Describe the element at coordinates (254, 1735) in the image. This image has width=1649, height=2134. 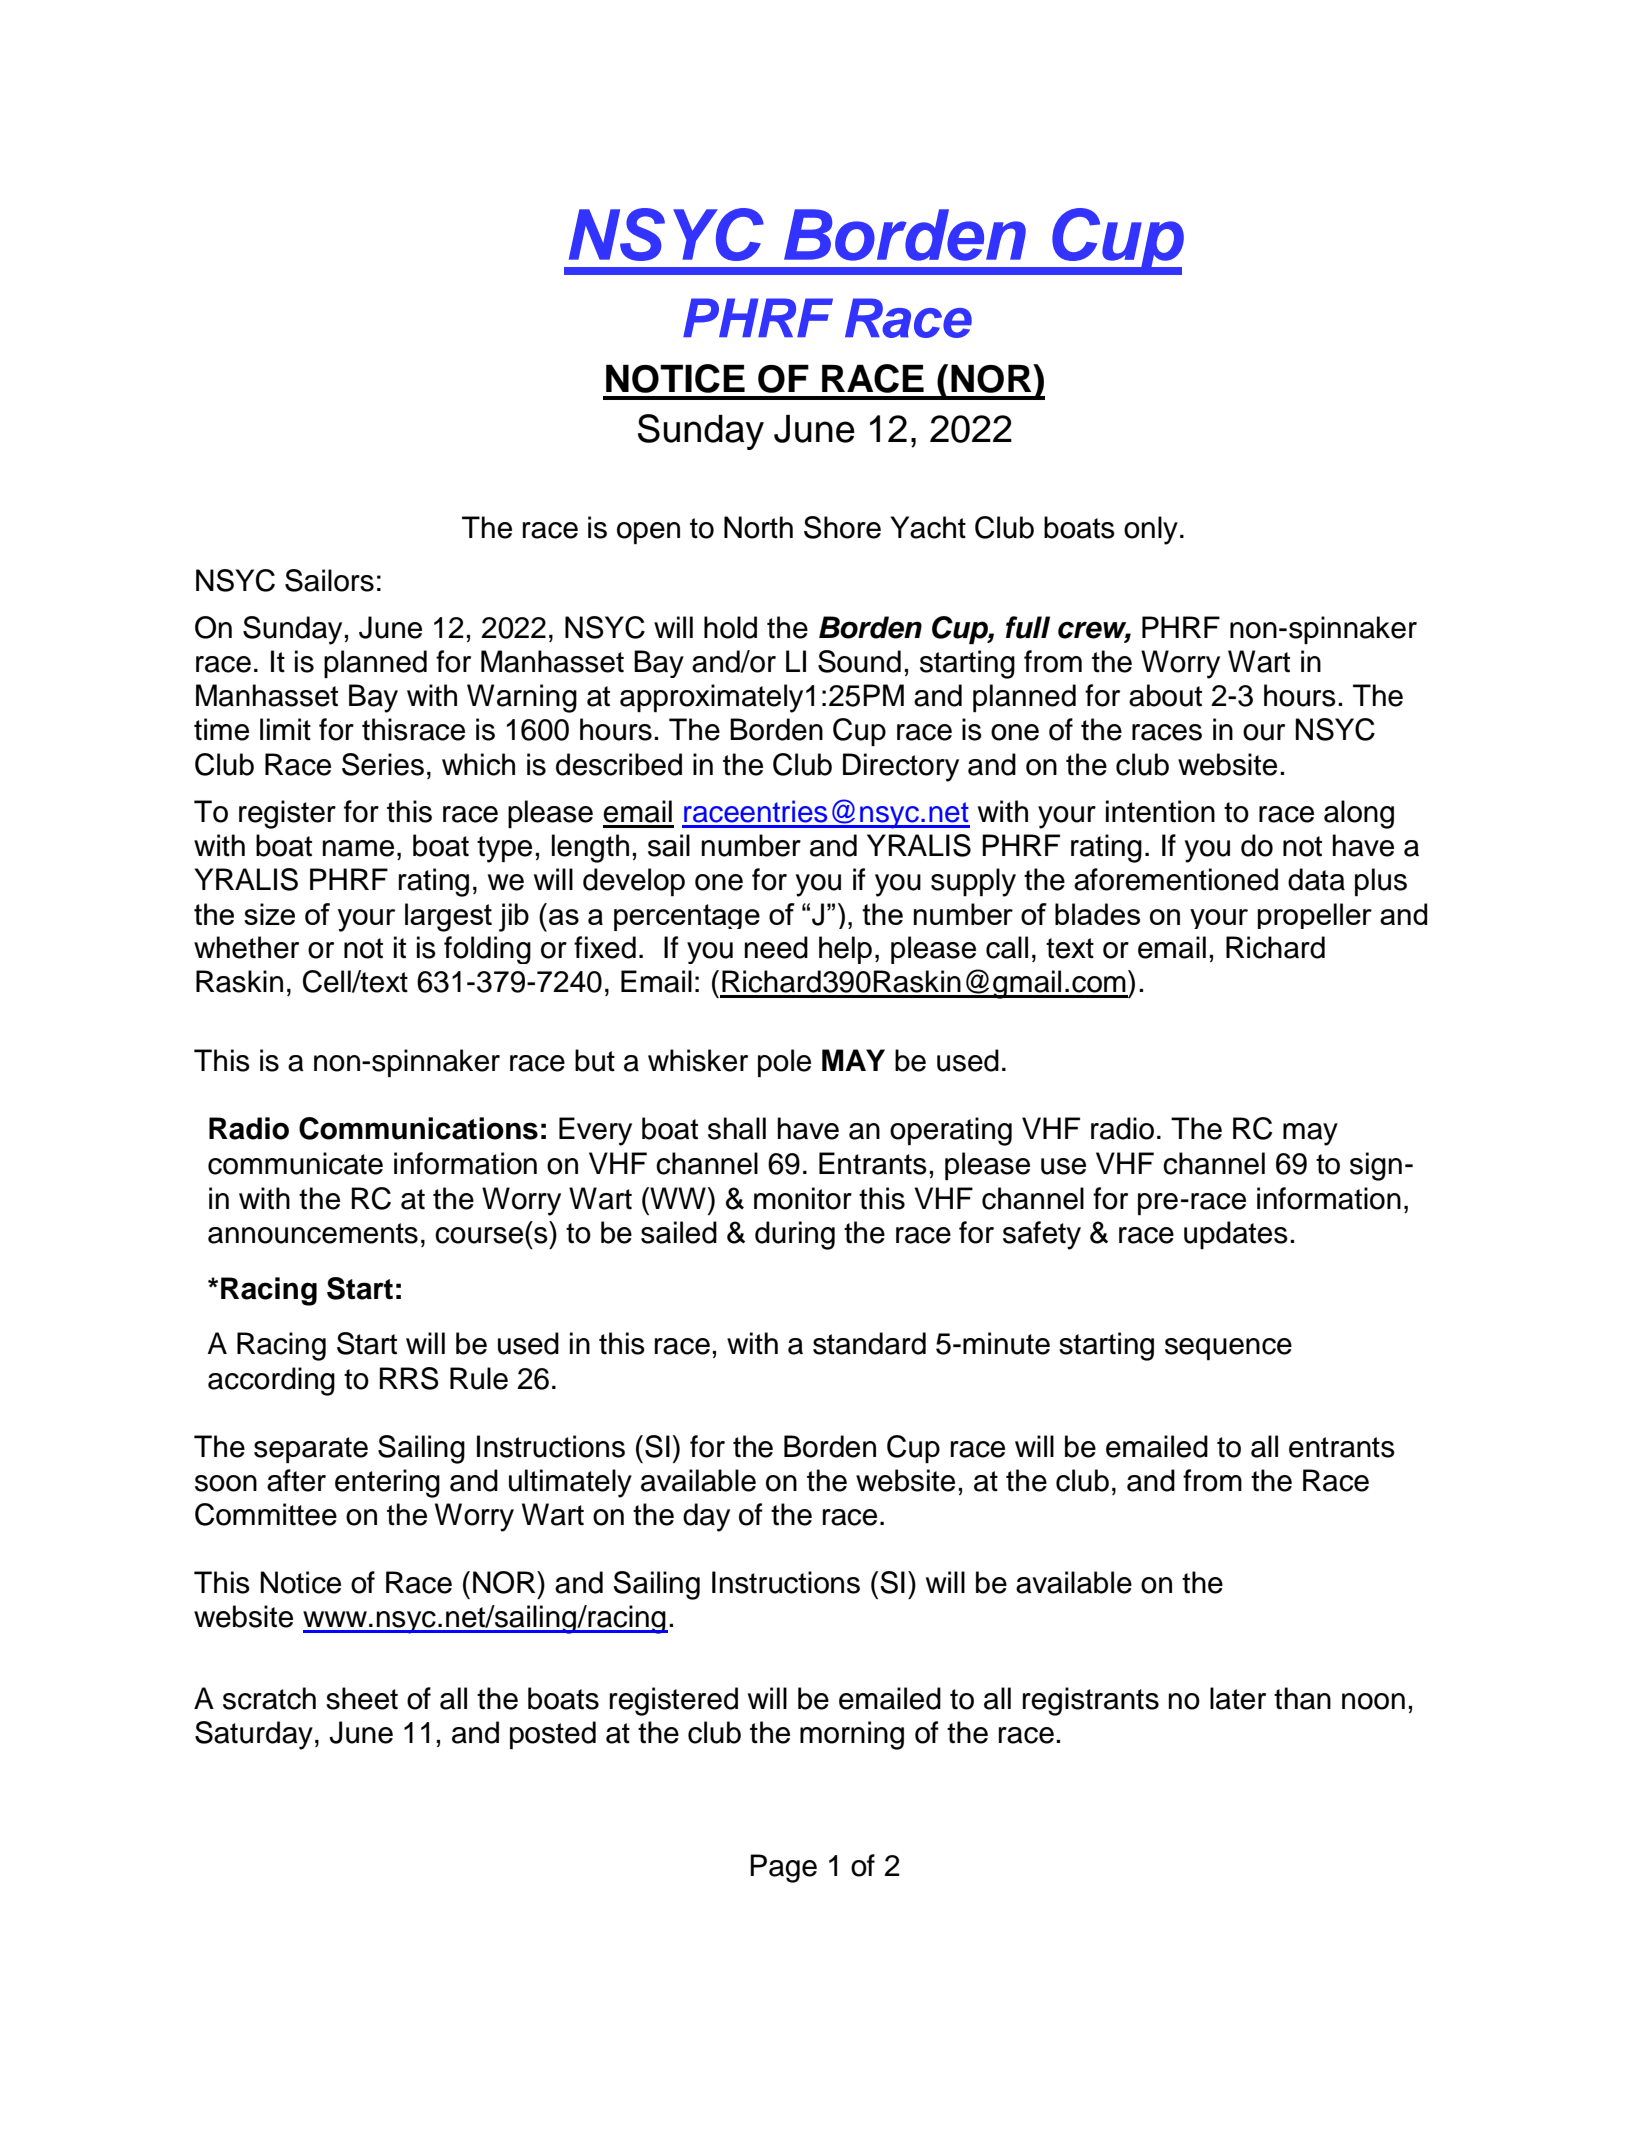
I see `Saturday` at that location.
